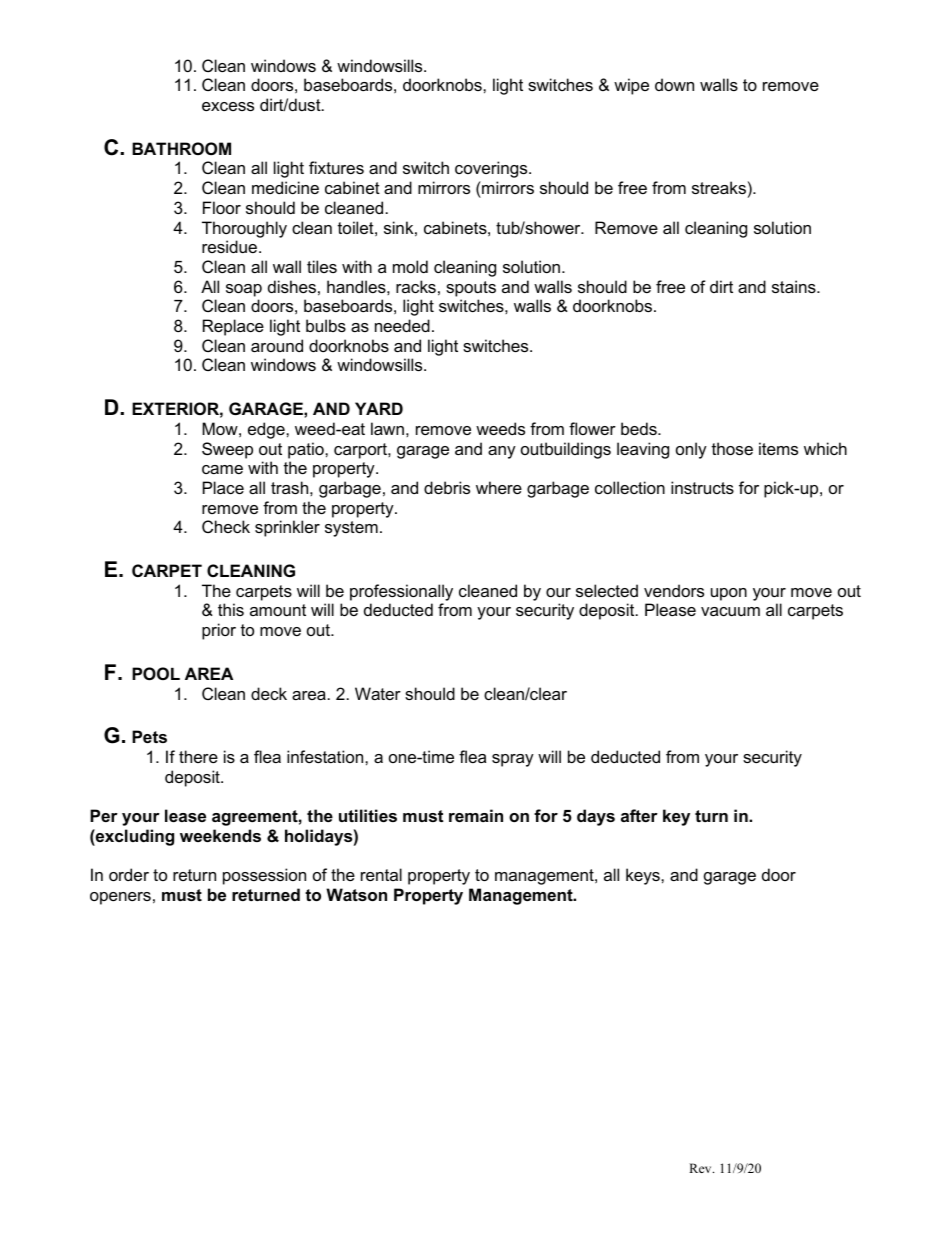 The width and height of the page is (952, 1233). What do you see at coordinates (492, 169) in the page?
I see `coverings` at bounding box center [492, 169].
